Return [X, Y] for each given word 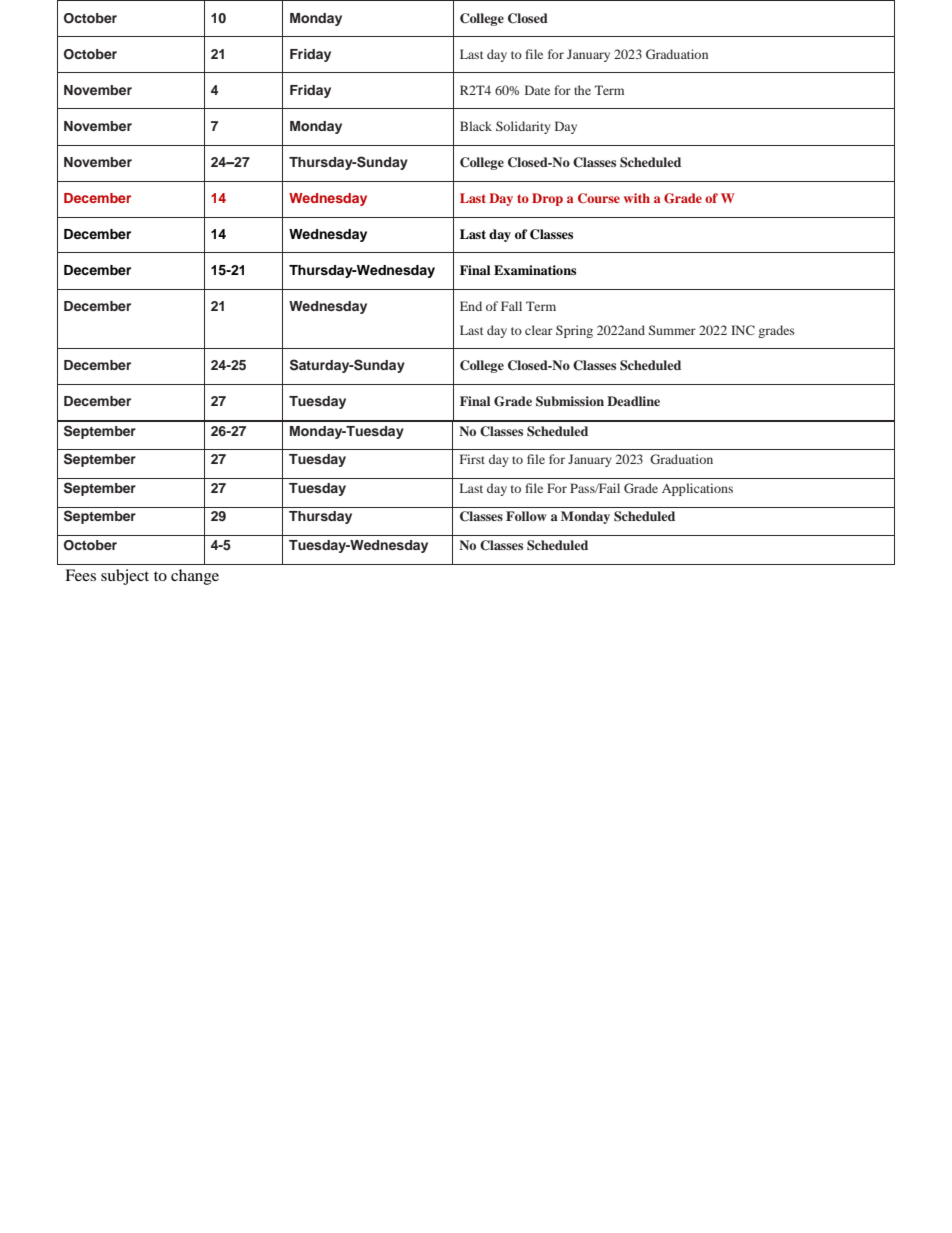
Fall [511, 306]
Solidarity [523, 127]
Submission [570, 401]
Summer [672, 330]
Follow [526, 516]
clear [539, 330]
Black [476, 126]
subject [125, 577]
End [471, 306]
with [637, 198]
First [472, 459]
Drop [547, 199]
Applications [697, 489]
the [582, 90]
